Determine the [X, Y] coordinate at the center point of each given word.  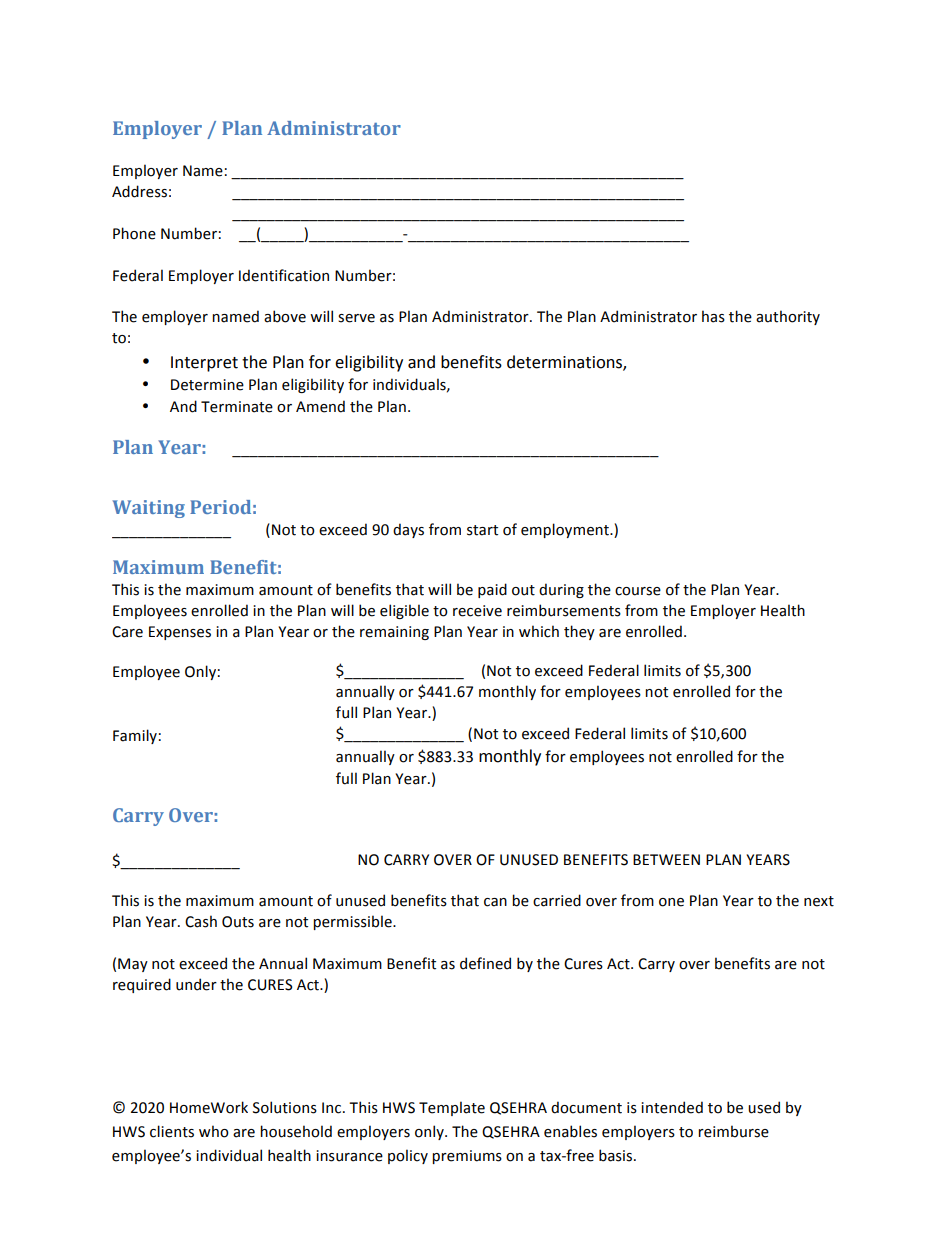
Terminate [237, 407]
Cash [201, 921]
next [819, 901]
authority [788, 317]
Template [452, 1108]
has [713, 316]
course [638, 591]
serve [356, 318]
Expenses [180, 633]
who [214, 1131]
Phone [134, 233]
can [495, 902]
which [539, 631]
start [482, 530]
